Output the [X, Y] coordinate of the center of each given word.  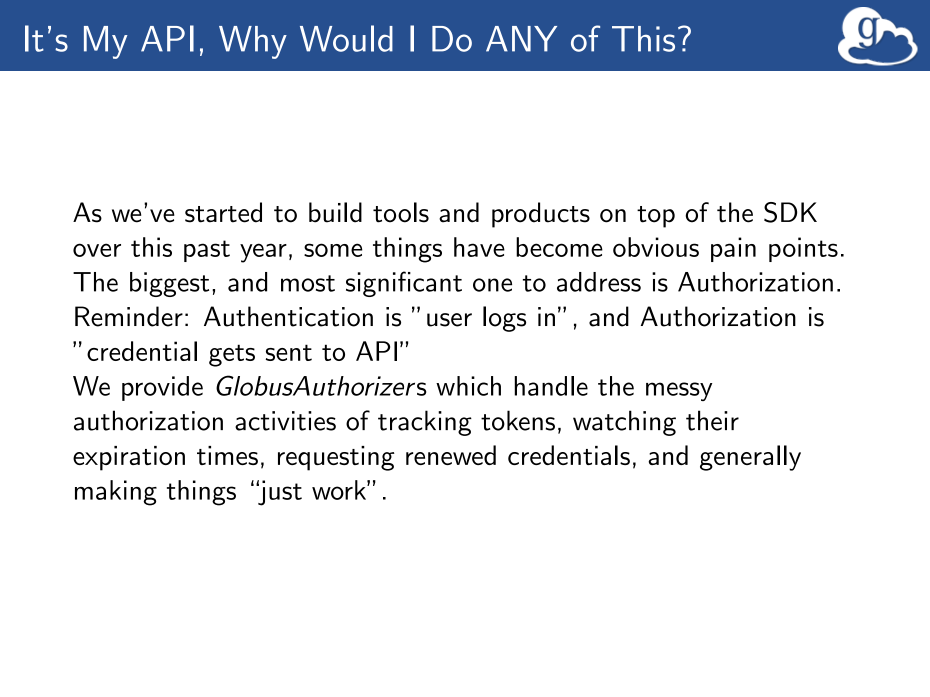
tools [401, 212]
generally [750, 458]
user [449, 320]
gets [232, 355]
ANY [521, 39]
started [223, 212]
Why [253, 42]
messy [679, 391]
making [116, 493]
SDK [790, 212]
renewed [451, 455]
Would [346, 38]
